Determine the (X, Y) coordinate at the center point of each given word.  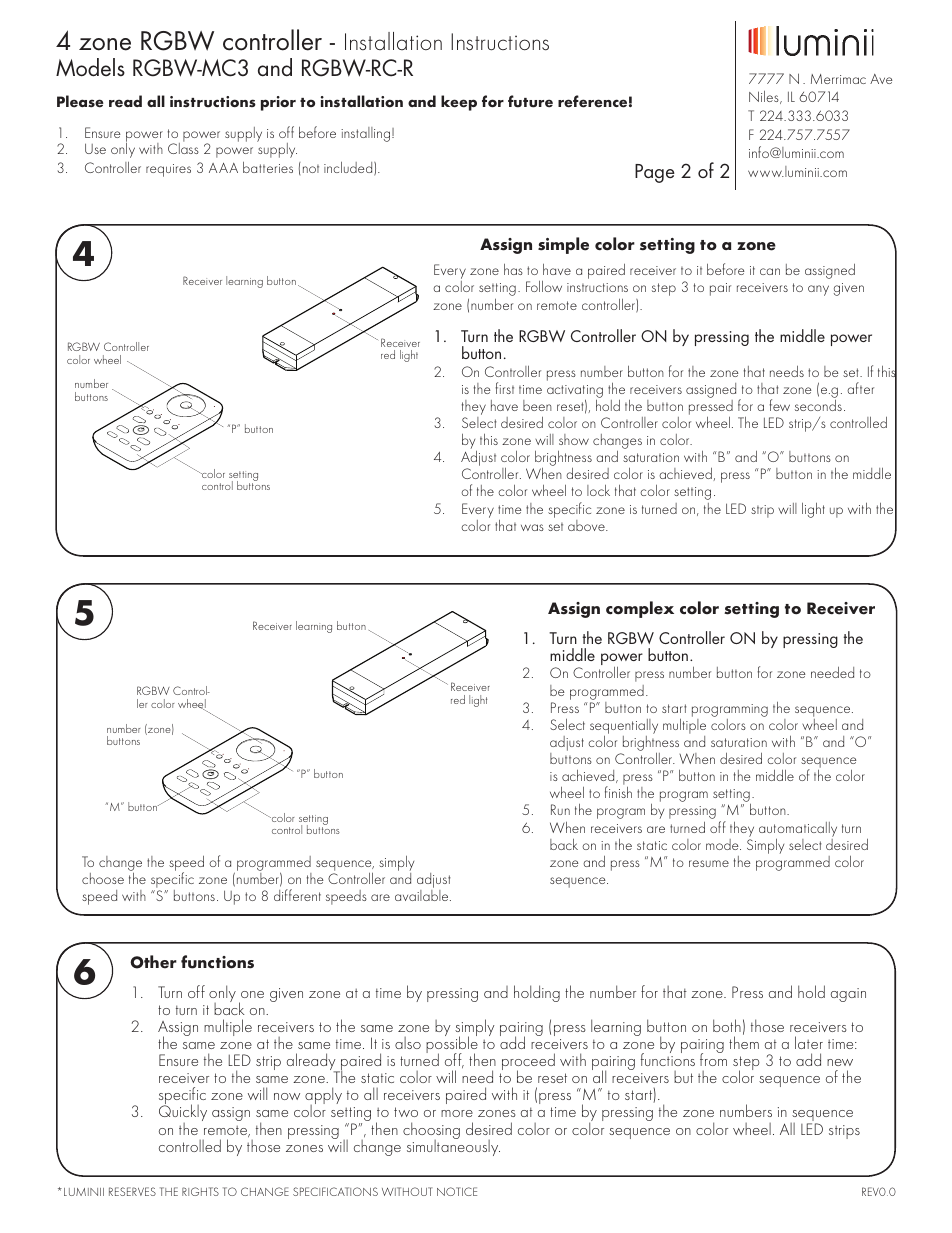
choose (103, 878)
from (713, 1058)
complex (640, 609)
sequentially (624, 726)
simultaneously (453, 1146)
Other (153, 962)
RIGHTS (200, 1191)
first (505, 388)
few (780, 405)
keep (459, 103)
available (423, 895)
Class (183, 147)
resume (709, 863)
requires (168, 170)
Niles (765, 97)
